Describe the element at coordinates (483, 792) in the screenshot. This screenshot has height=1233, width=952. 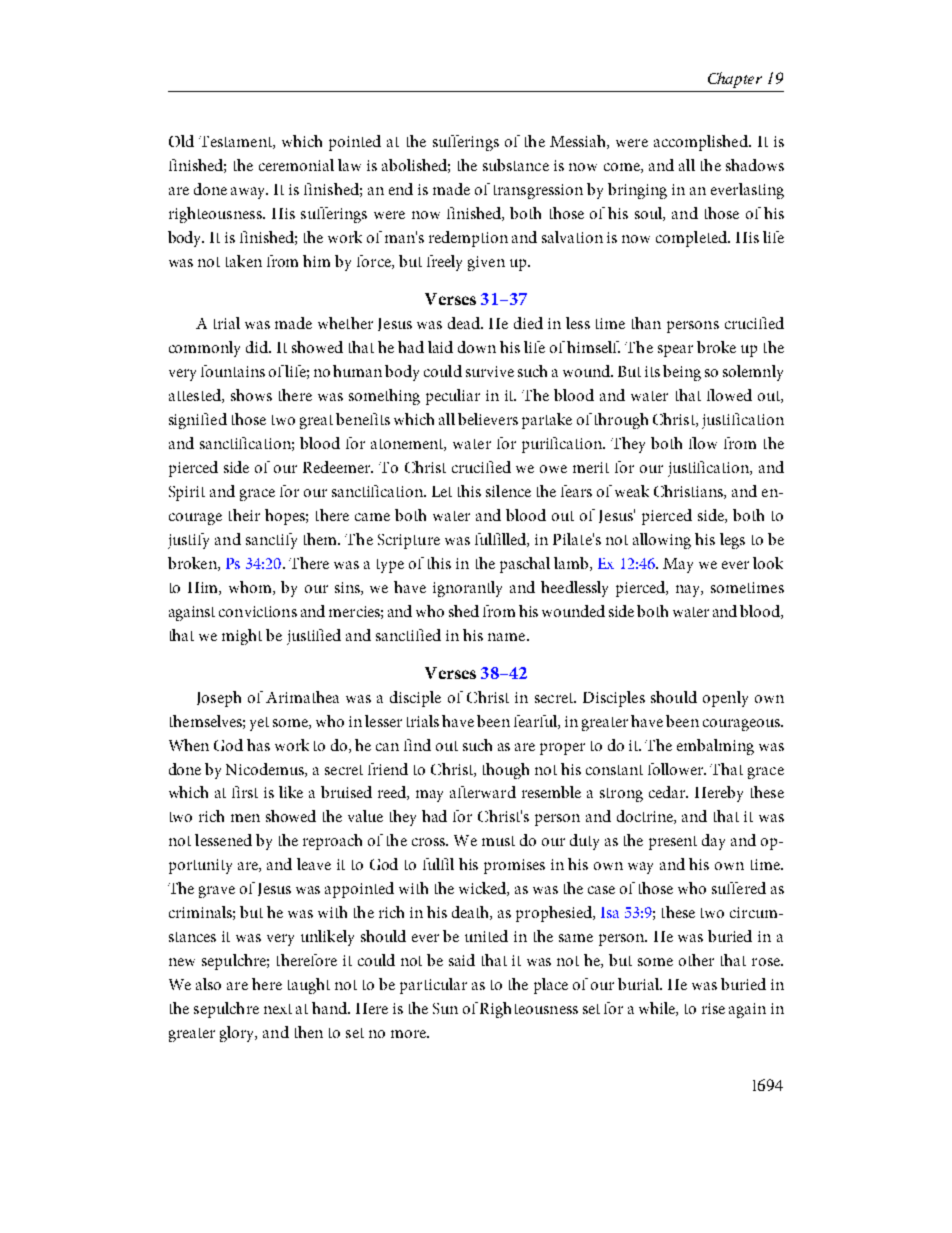
I see `afterward` at that location.
